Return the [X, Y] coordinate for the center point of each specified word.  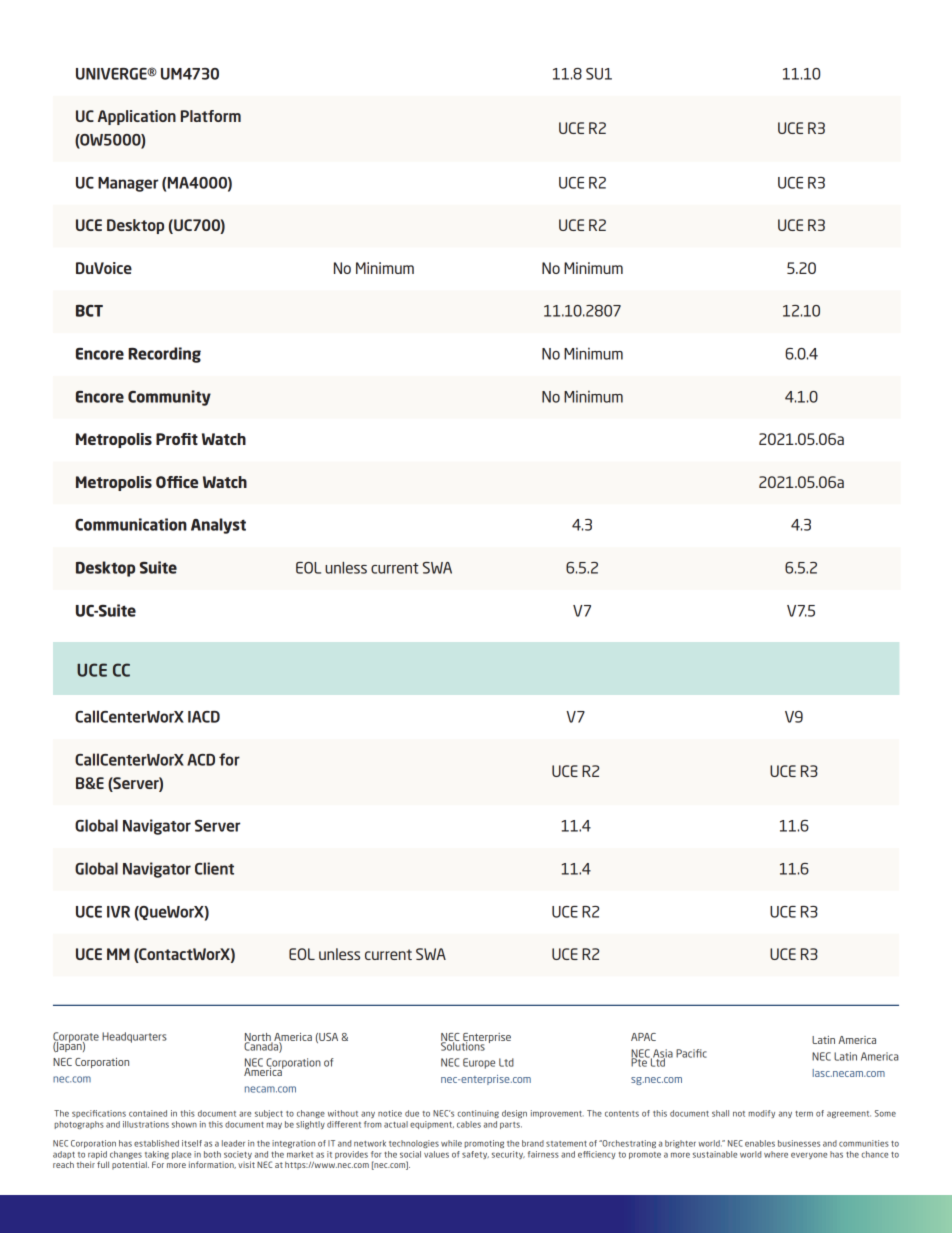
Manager [128, 184]
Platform [211, 116]
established [156, 1143]
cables [469, 1124]
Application [137, 117]
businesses [799, 1143]
